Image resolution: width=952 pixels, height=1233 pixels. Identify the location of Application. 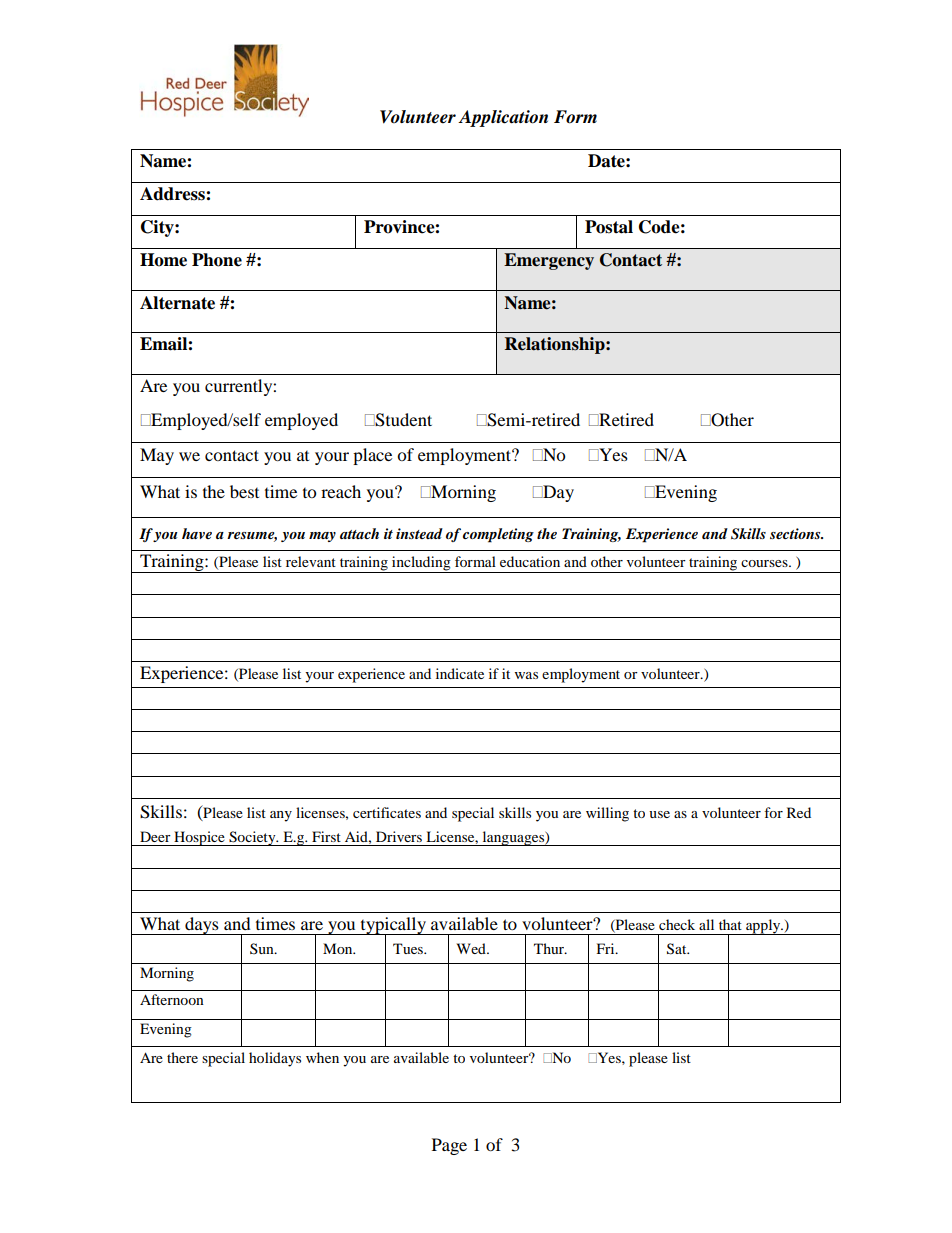
(503, 118).
